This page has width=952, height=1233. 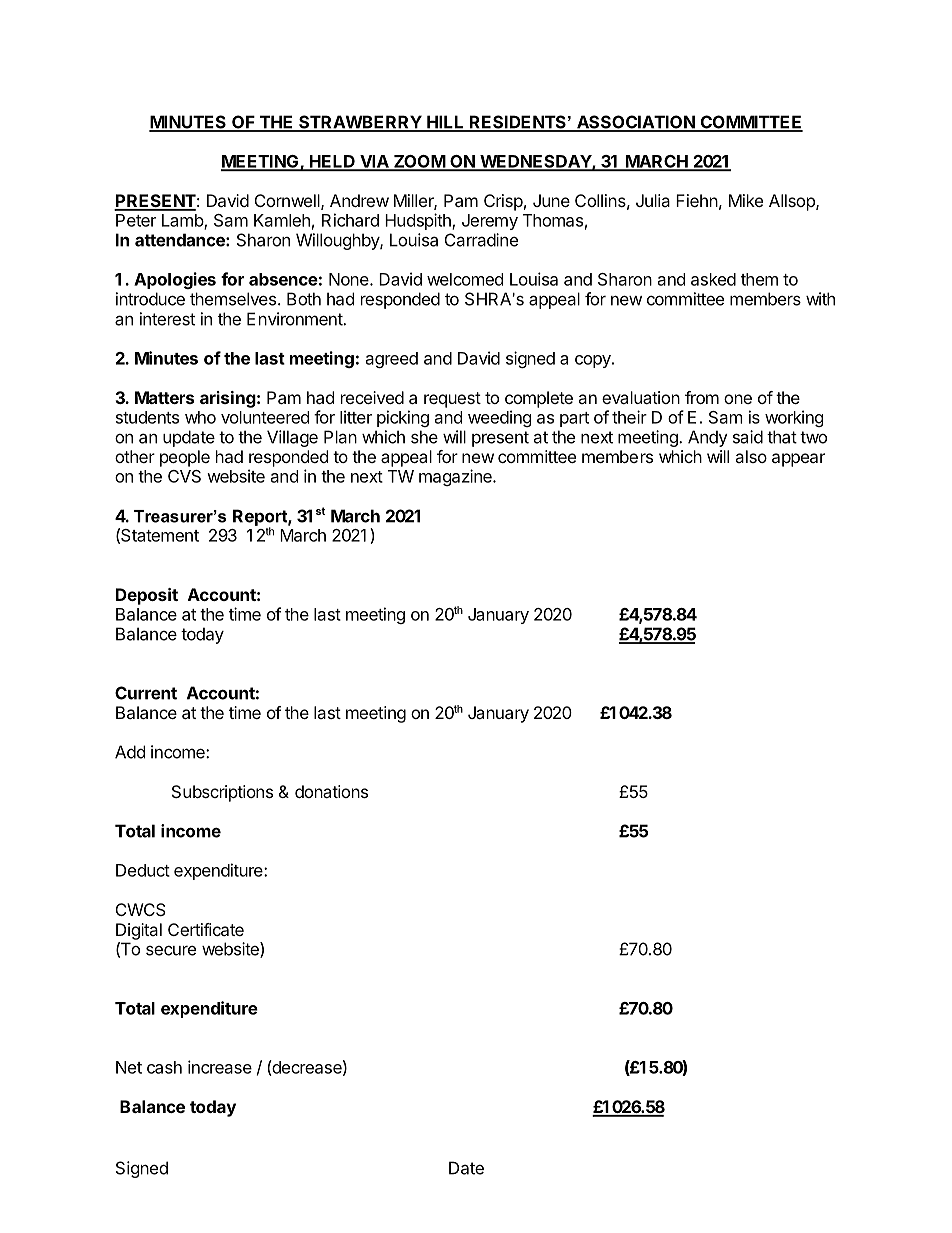 I want to click on Deposit, so click(x=147, y=596).
